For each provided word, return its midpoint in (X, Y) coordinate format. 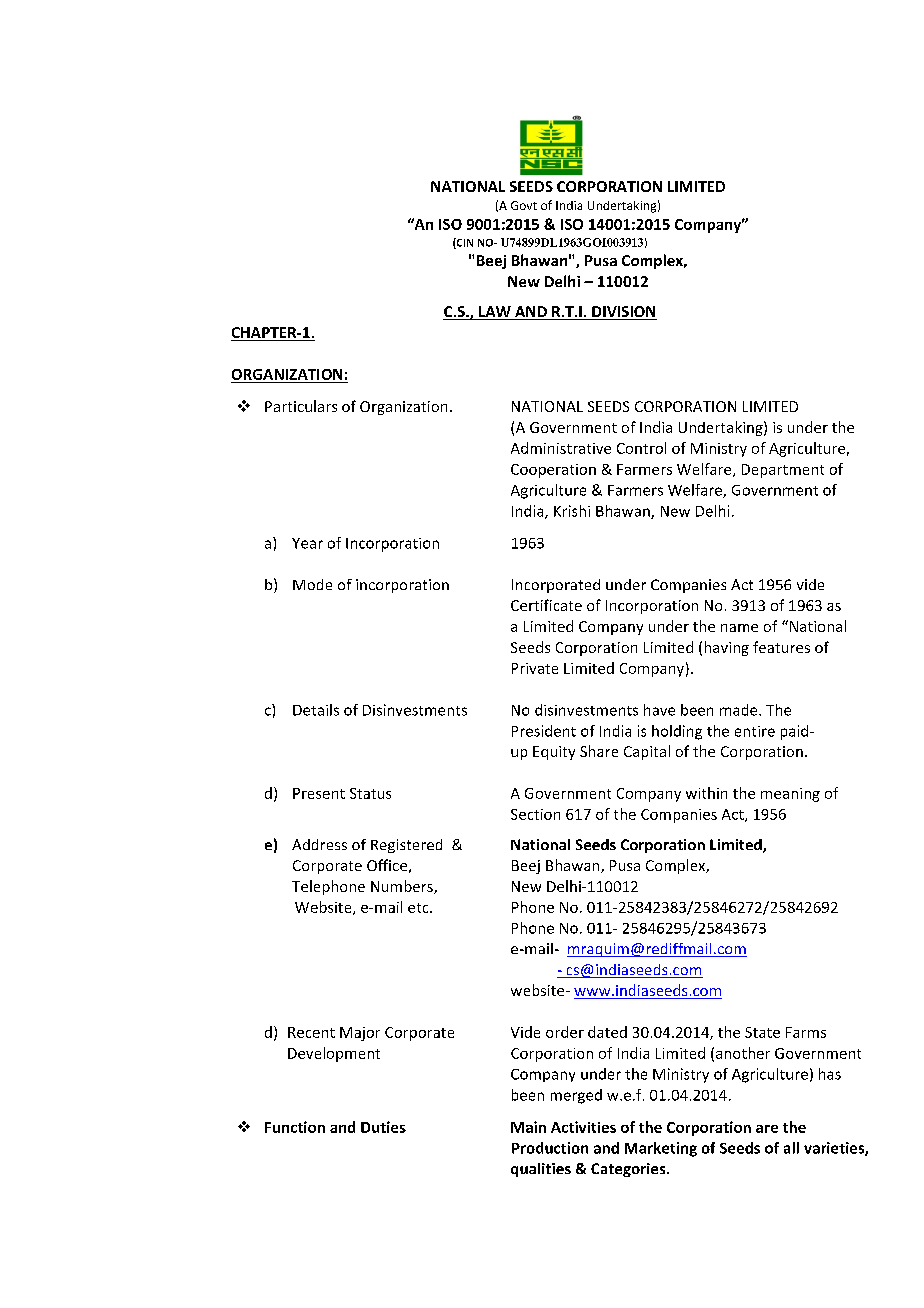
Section (535, 814)
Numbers (403, 887)
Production (550, 1148)
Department (783, 471)
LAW (495, 313)
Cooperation (553, 471)
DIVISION (623, 313)
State (762, 1032)
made (740, 710)
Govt (524, 205)
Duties (383, 1127)
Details (316, 710)
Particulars (301, 406)
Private (535, 668)
